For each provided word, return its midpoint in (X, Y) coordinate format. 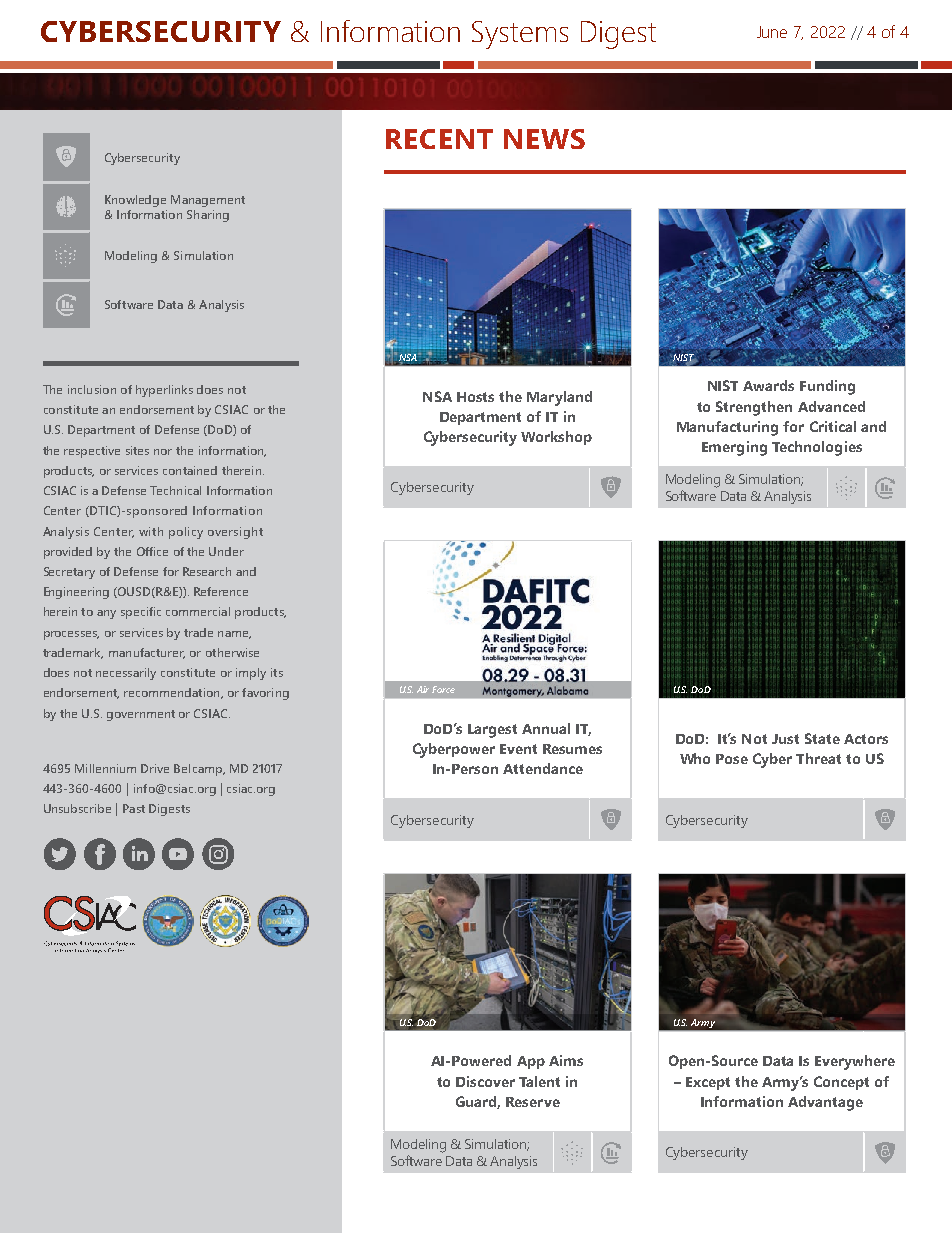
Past (134, 808)
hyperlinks (164, 391)
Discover (485, 1081)
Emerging (734, 448)
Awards (768, 385)
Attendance (543, 768)
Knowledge (135, 201)
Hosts (475, 397)
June (772, 32)
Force (443, 689)
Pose (732, 759)
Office (152, 551)
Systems (520, 35)
